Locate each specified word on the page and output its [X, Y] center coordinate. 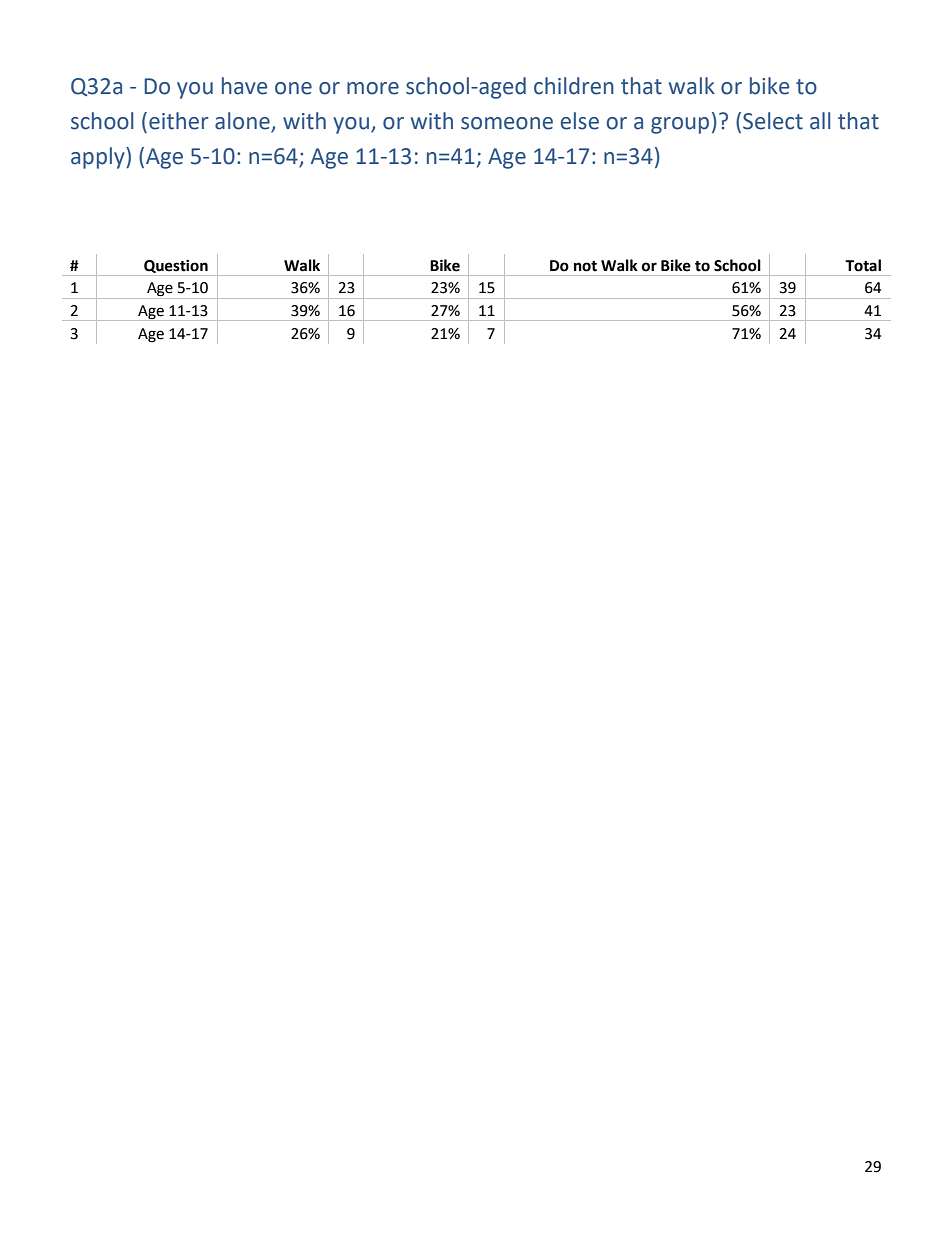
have [244, 86]
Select [773, 121]
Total [863, 265]
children [574, 86]
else [580, 121]
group [680, 125]
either [178, 121]
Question [176, 266]
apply [99, 158]
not [585, 266]
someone [507, 123]
